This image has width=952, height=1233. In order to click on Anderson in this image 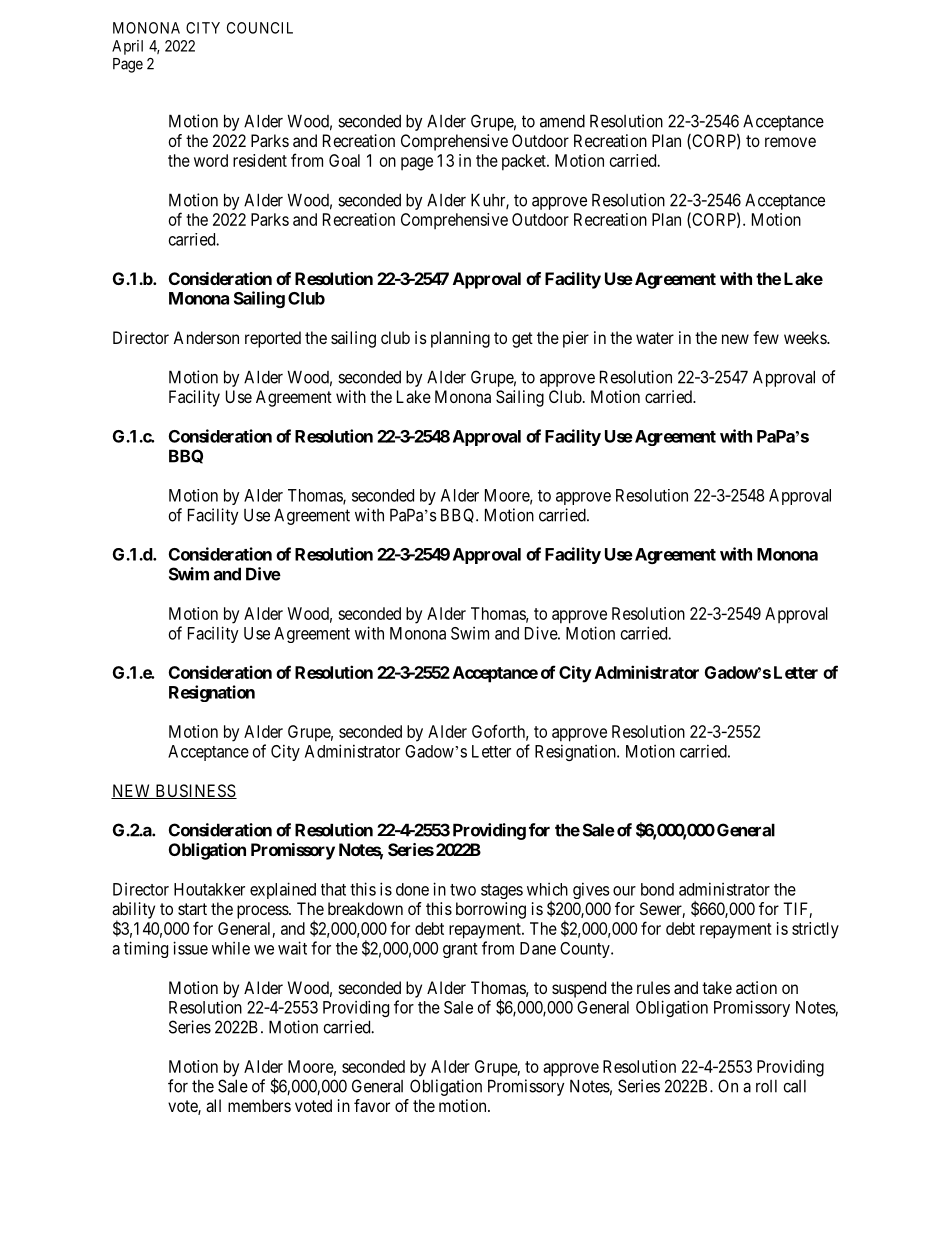, I will do `click(206, 337)`.
